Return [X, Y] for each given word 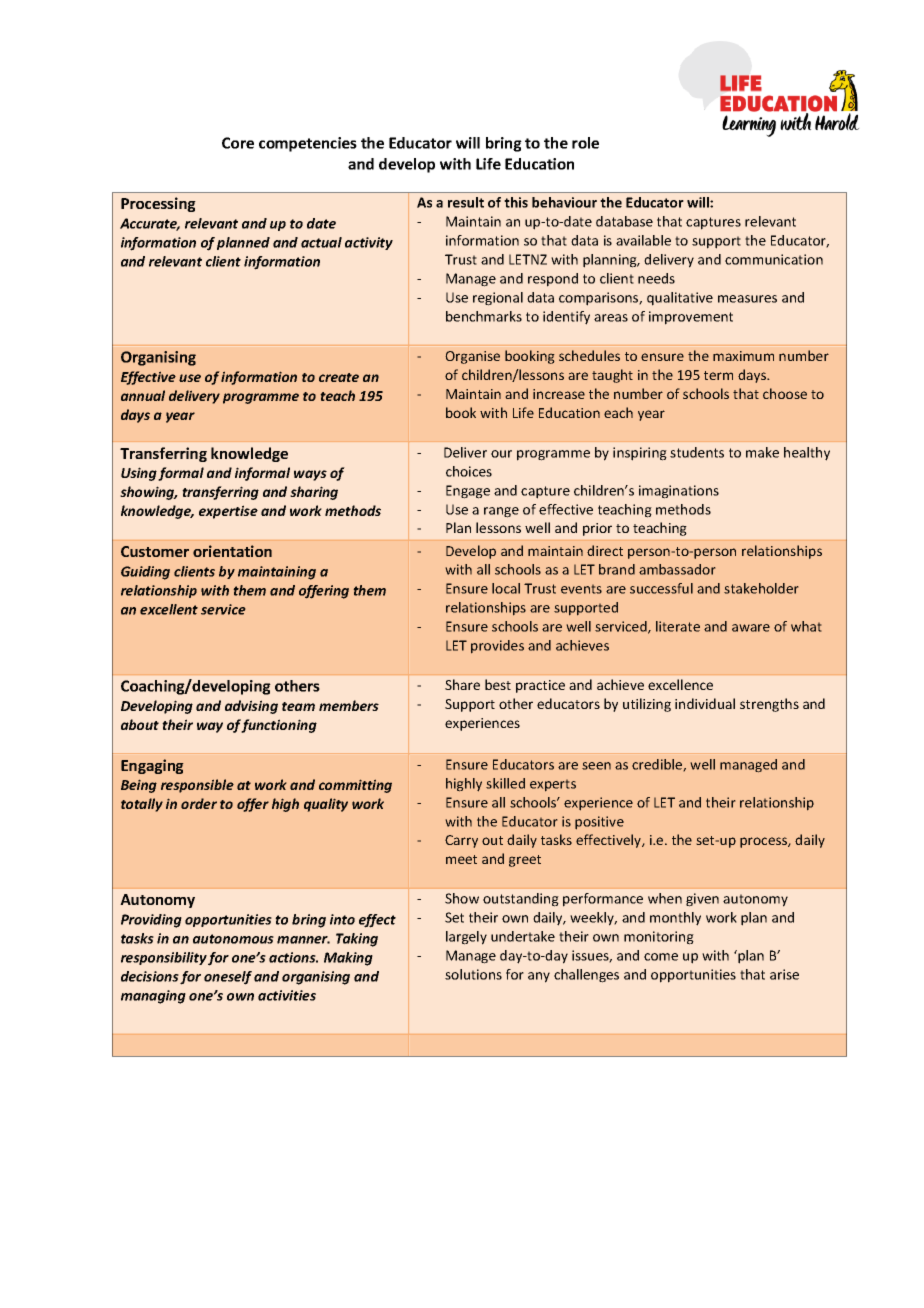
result [466, 202]
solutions [473, 974]
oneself [228, 978]
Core [238, 143]
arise [784, 974]
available [643, 240]
